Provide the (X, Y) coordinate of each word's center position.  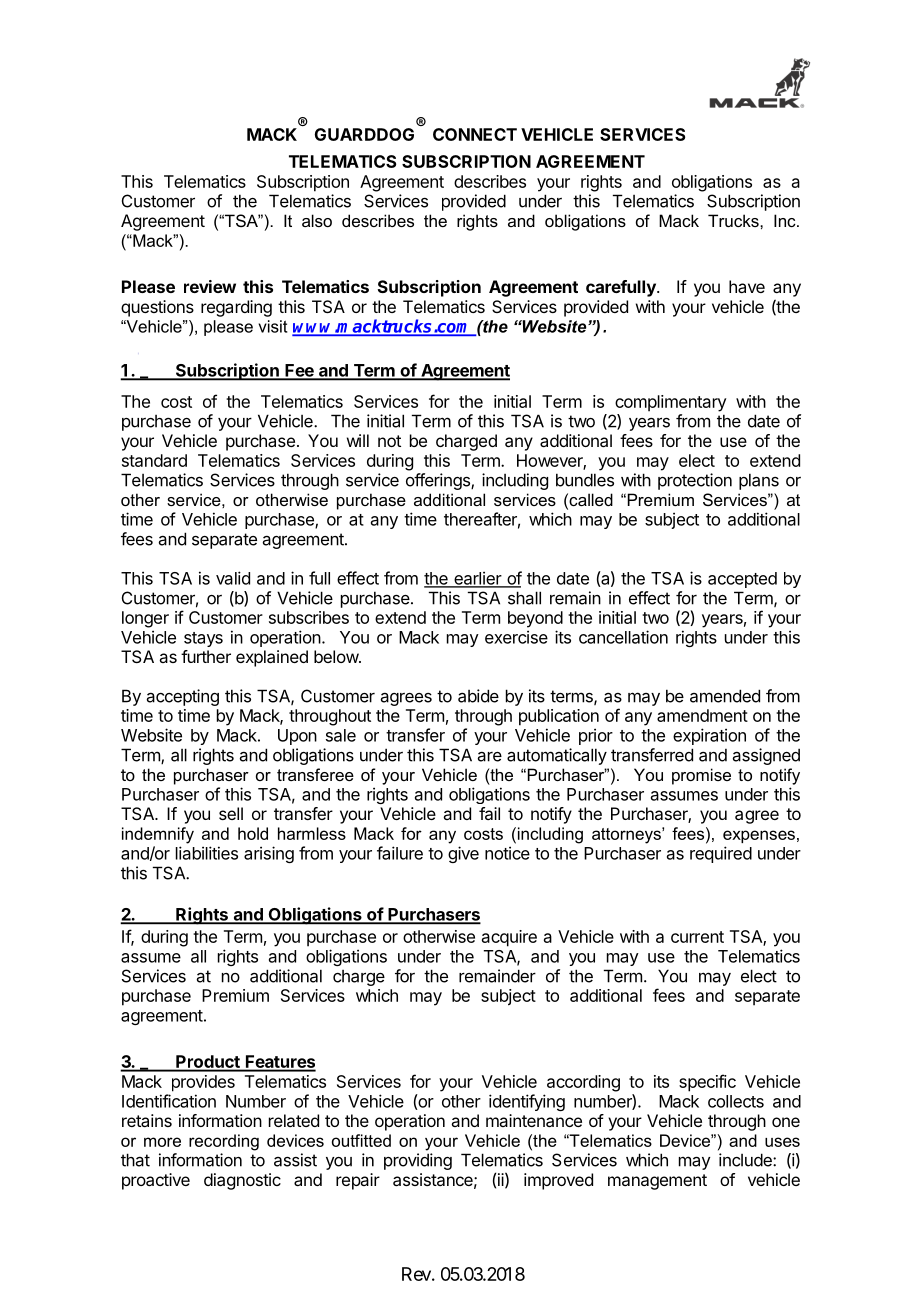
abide (478, 696)
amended (725, 696)
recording (224, 1142)
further (206, 656)
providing (418, 1161)
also (317, 220)
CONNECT (475, 134)
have (747, 286)
